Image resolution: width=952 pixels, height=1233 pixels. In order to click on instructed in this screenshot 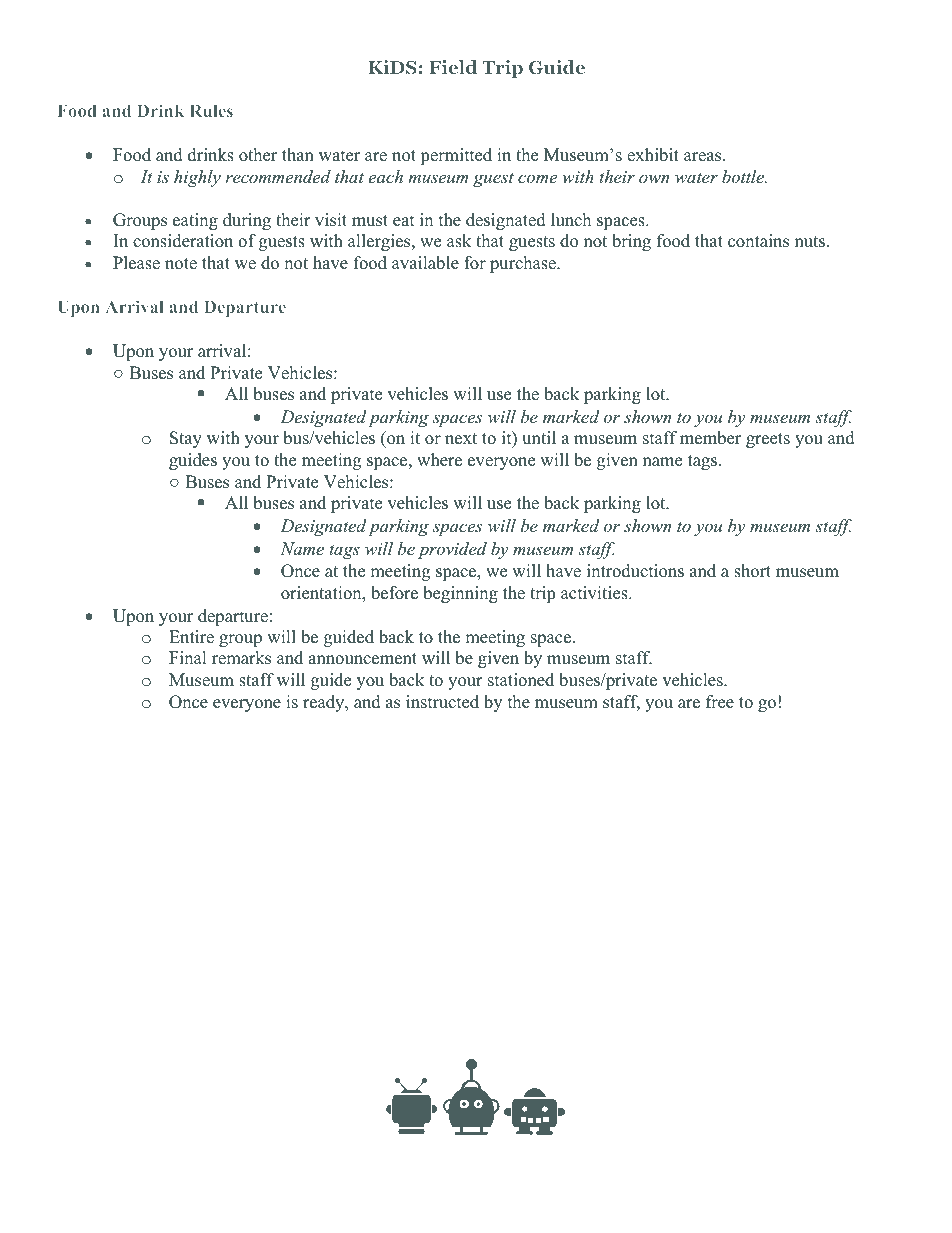, I will do `click(442, 702)`.
